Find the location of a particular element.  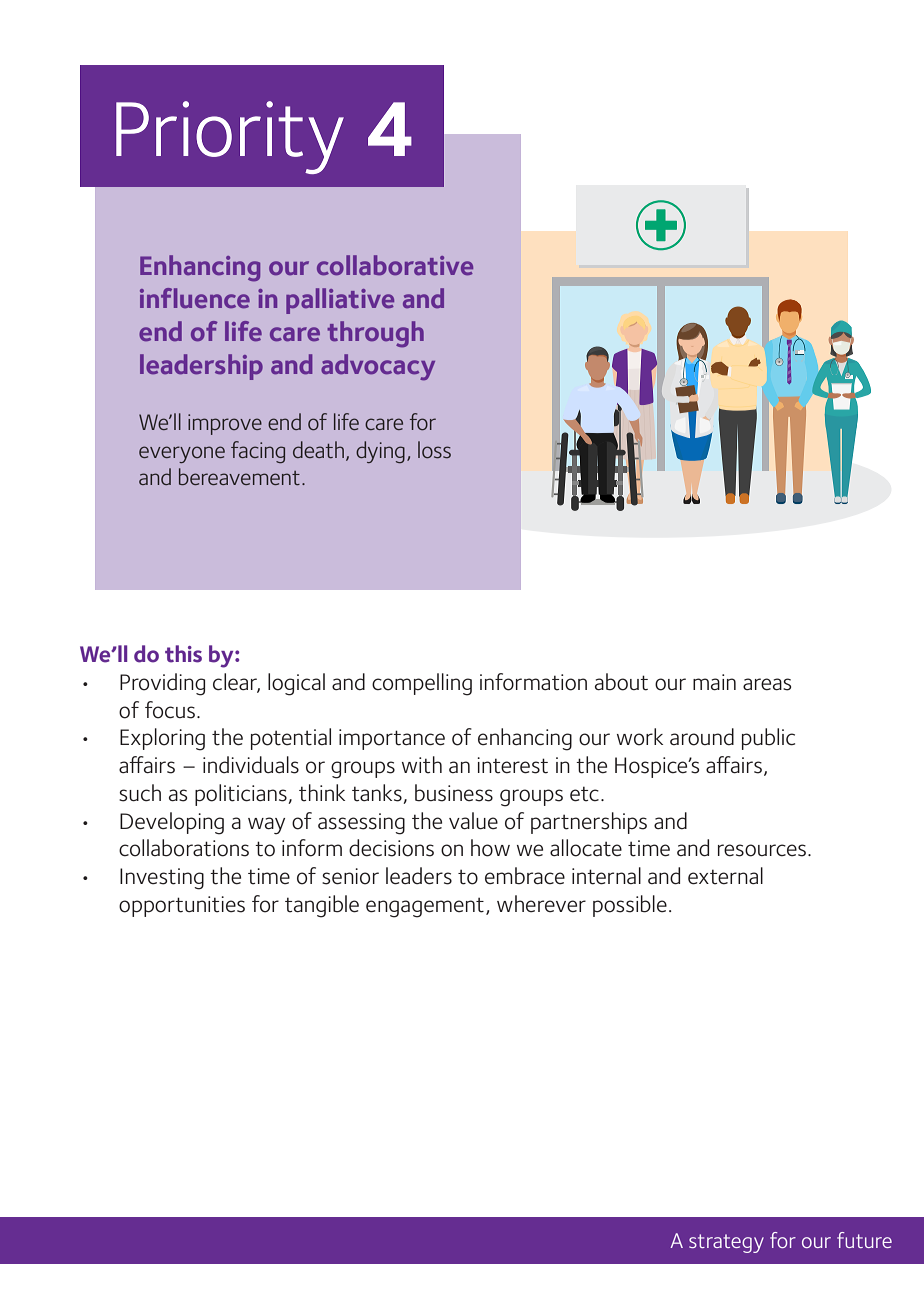

Priority is located at coordinates (230, 137).
